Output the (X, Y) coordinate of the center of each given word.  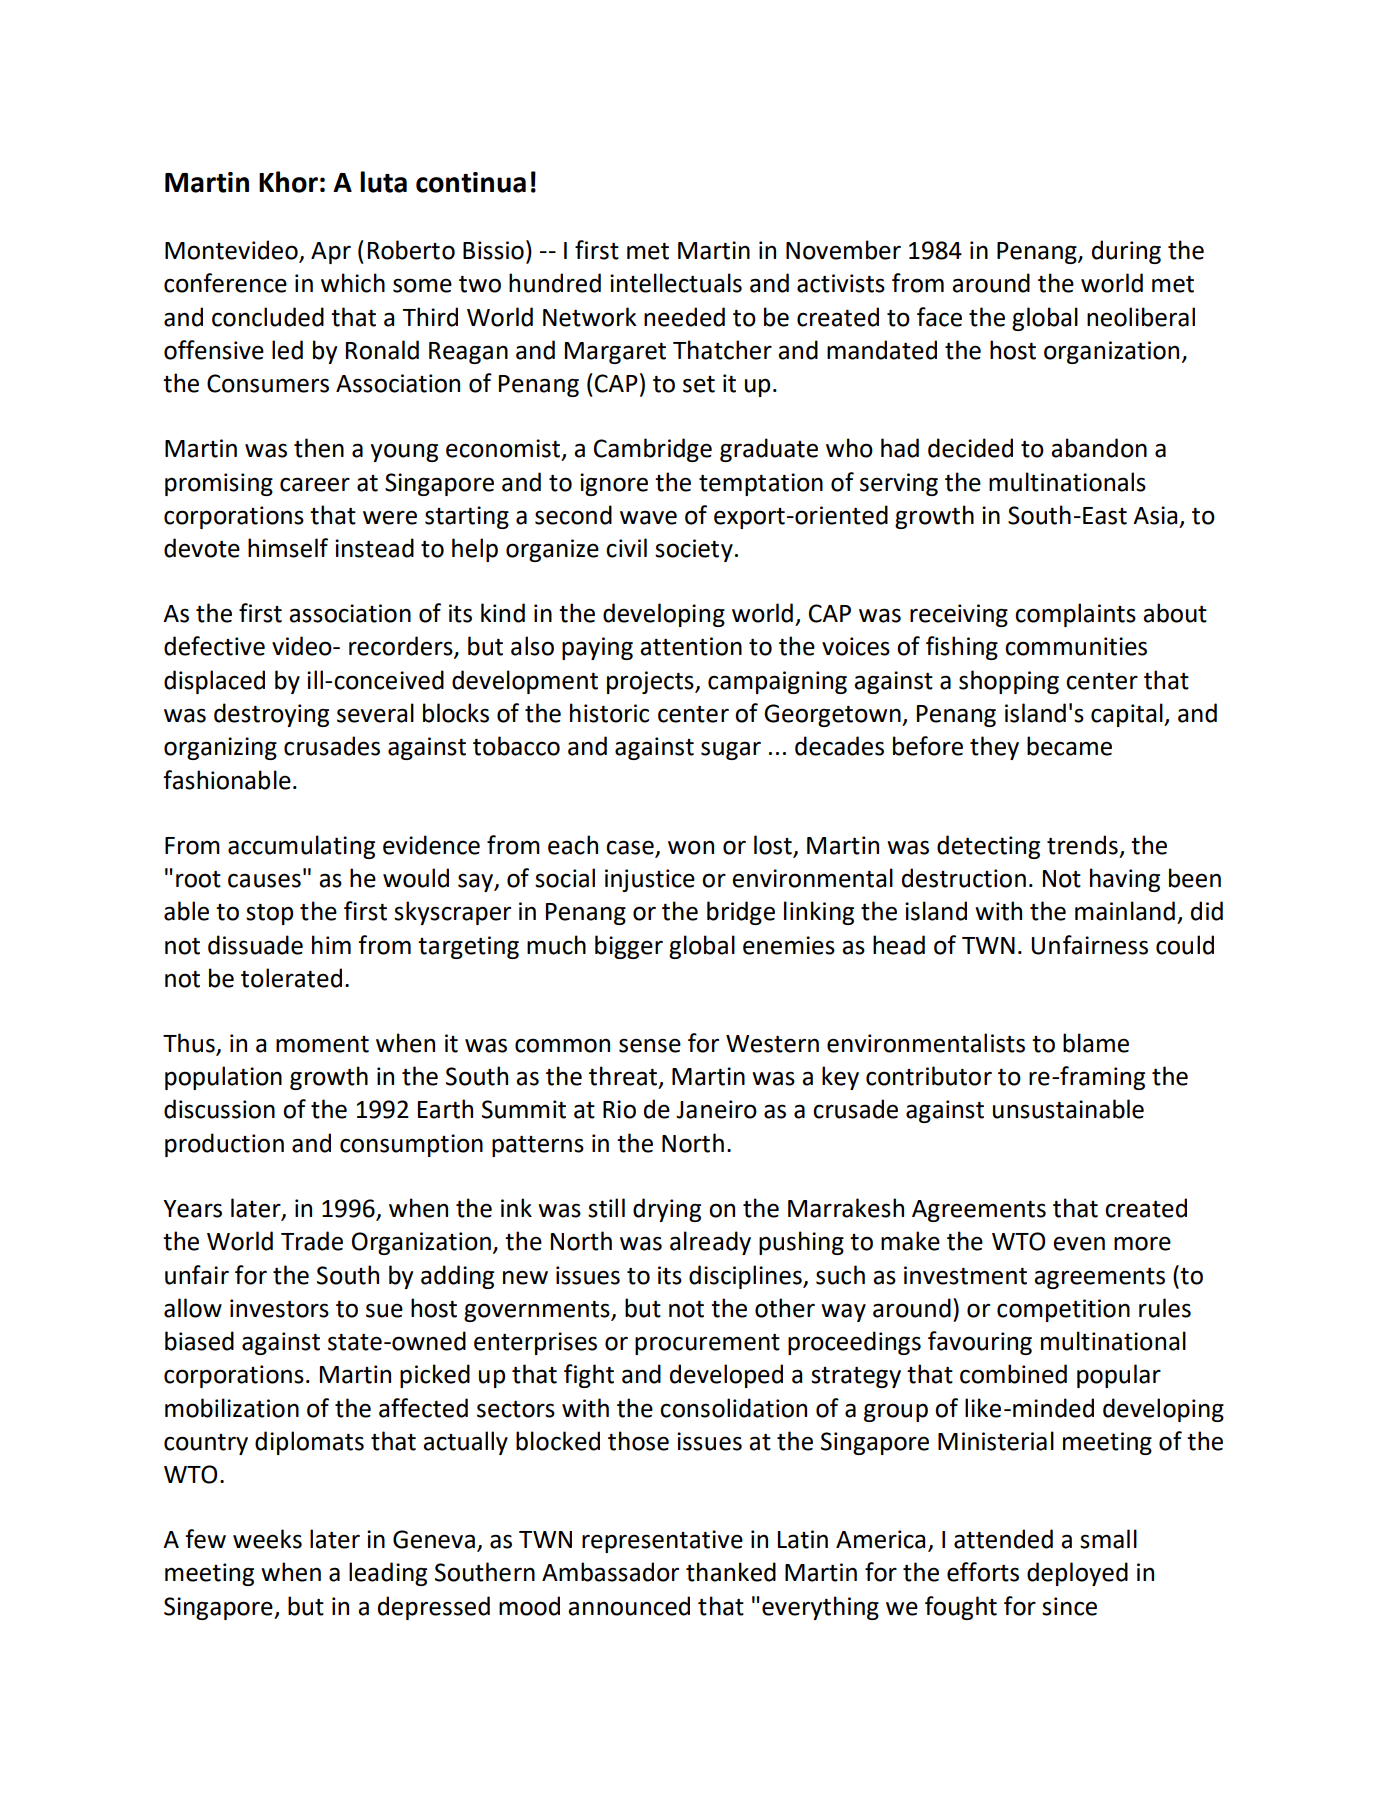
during (1126, 252)
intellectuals (676, 283)
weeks (267, 1539)
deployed (1077, 1574)
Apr (331, 253)
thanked (731, 1572)
